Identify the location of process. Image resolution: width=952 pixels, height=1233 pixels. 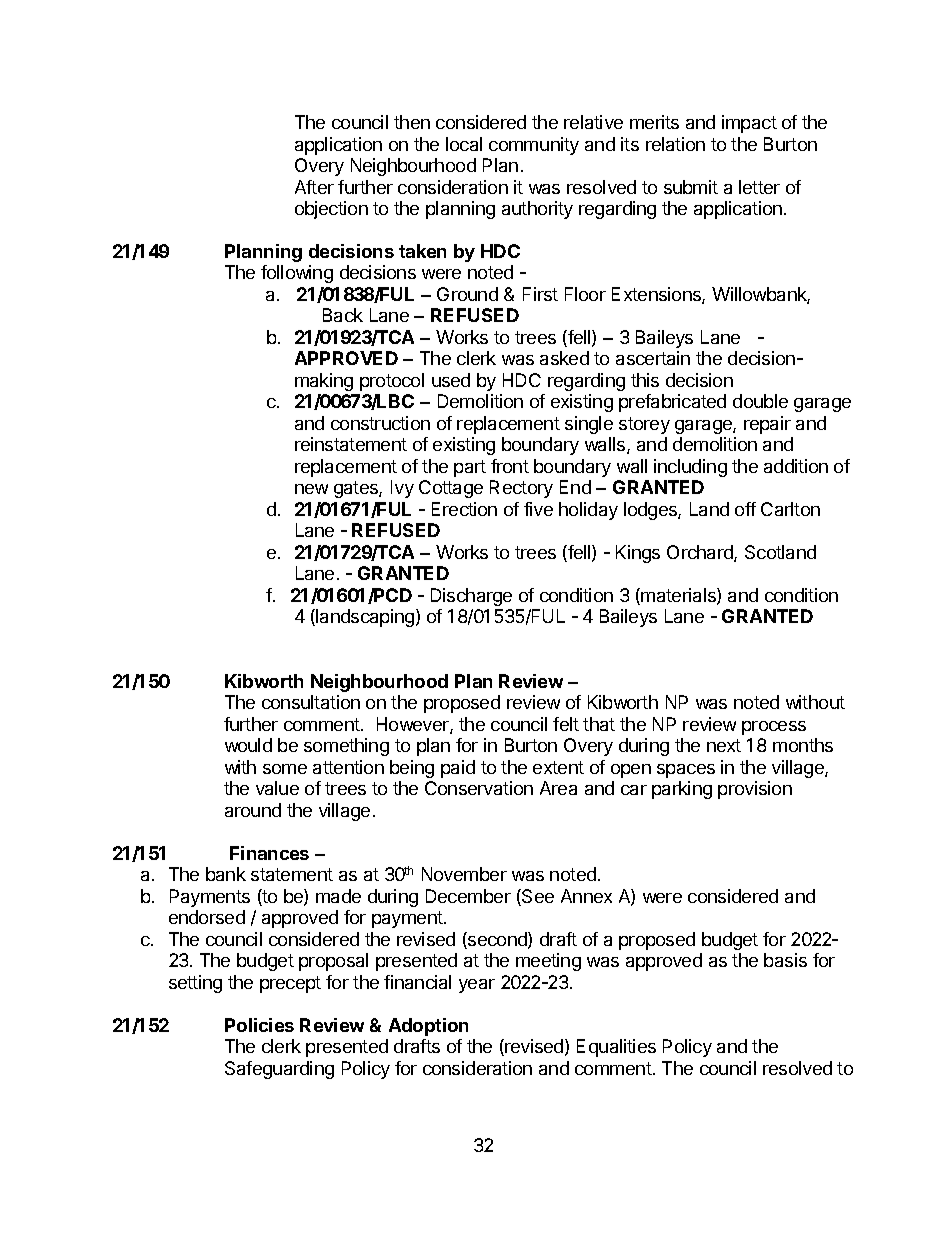
(774, 728).
